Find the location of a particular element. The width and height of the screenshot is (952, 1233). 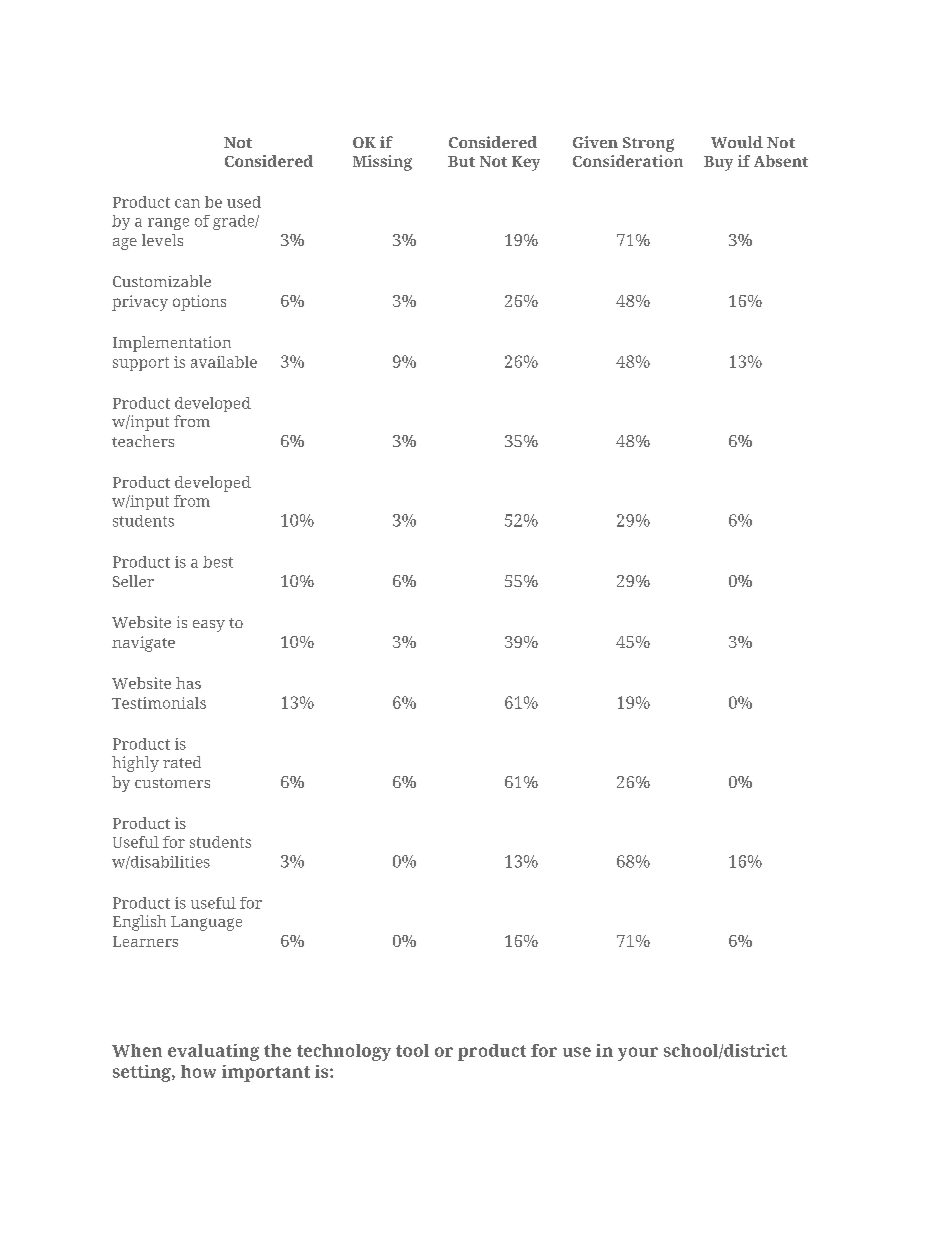

has is located at coordinates (188, 683).
